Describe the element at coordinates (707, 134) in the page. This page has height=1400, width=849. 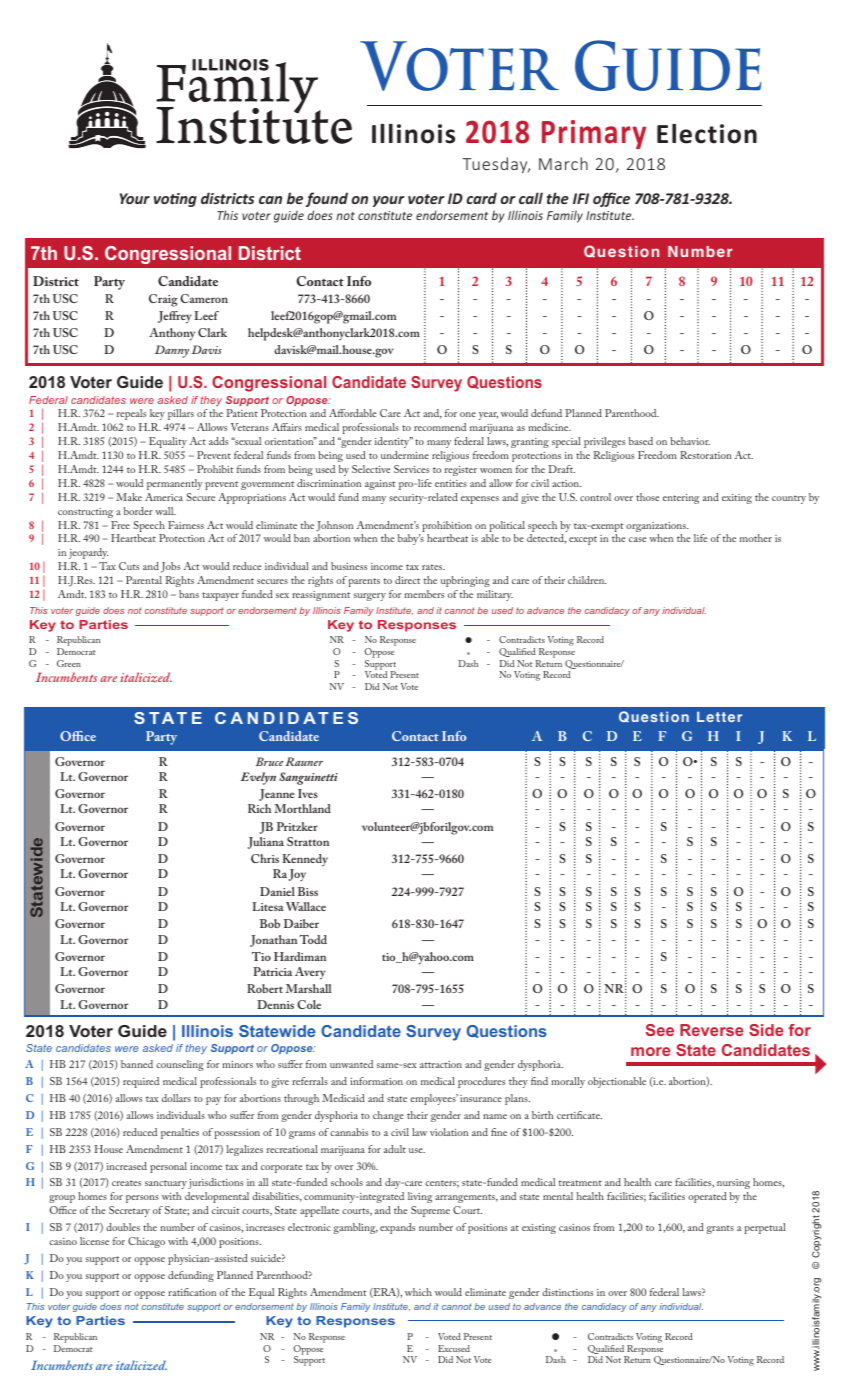
I see `Election` at that location.
